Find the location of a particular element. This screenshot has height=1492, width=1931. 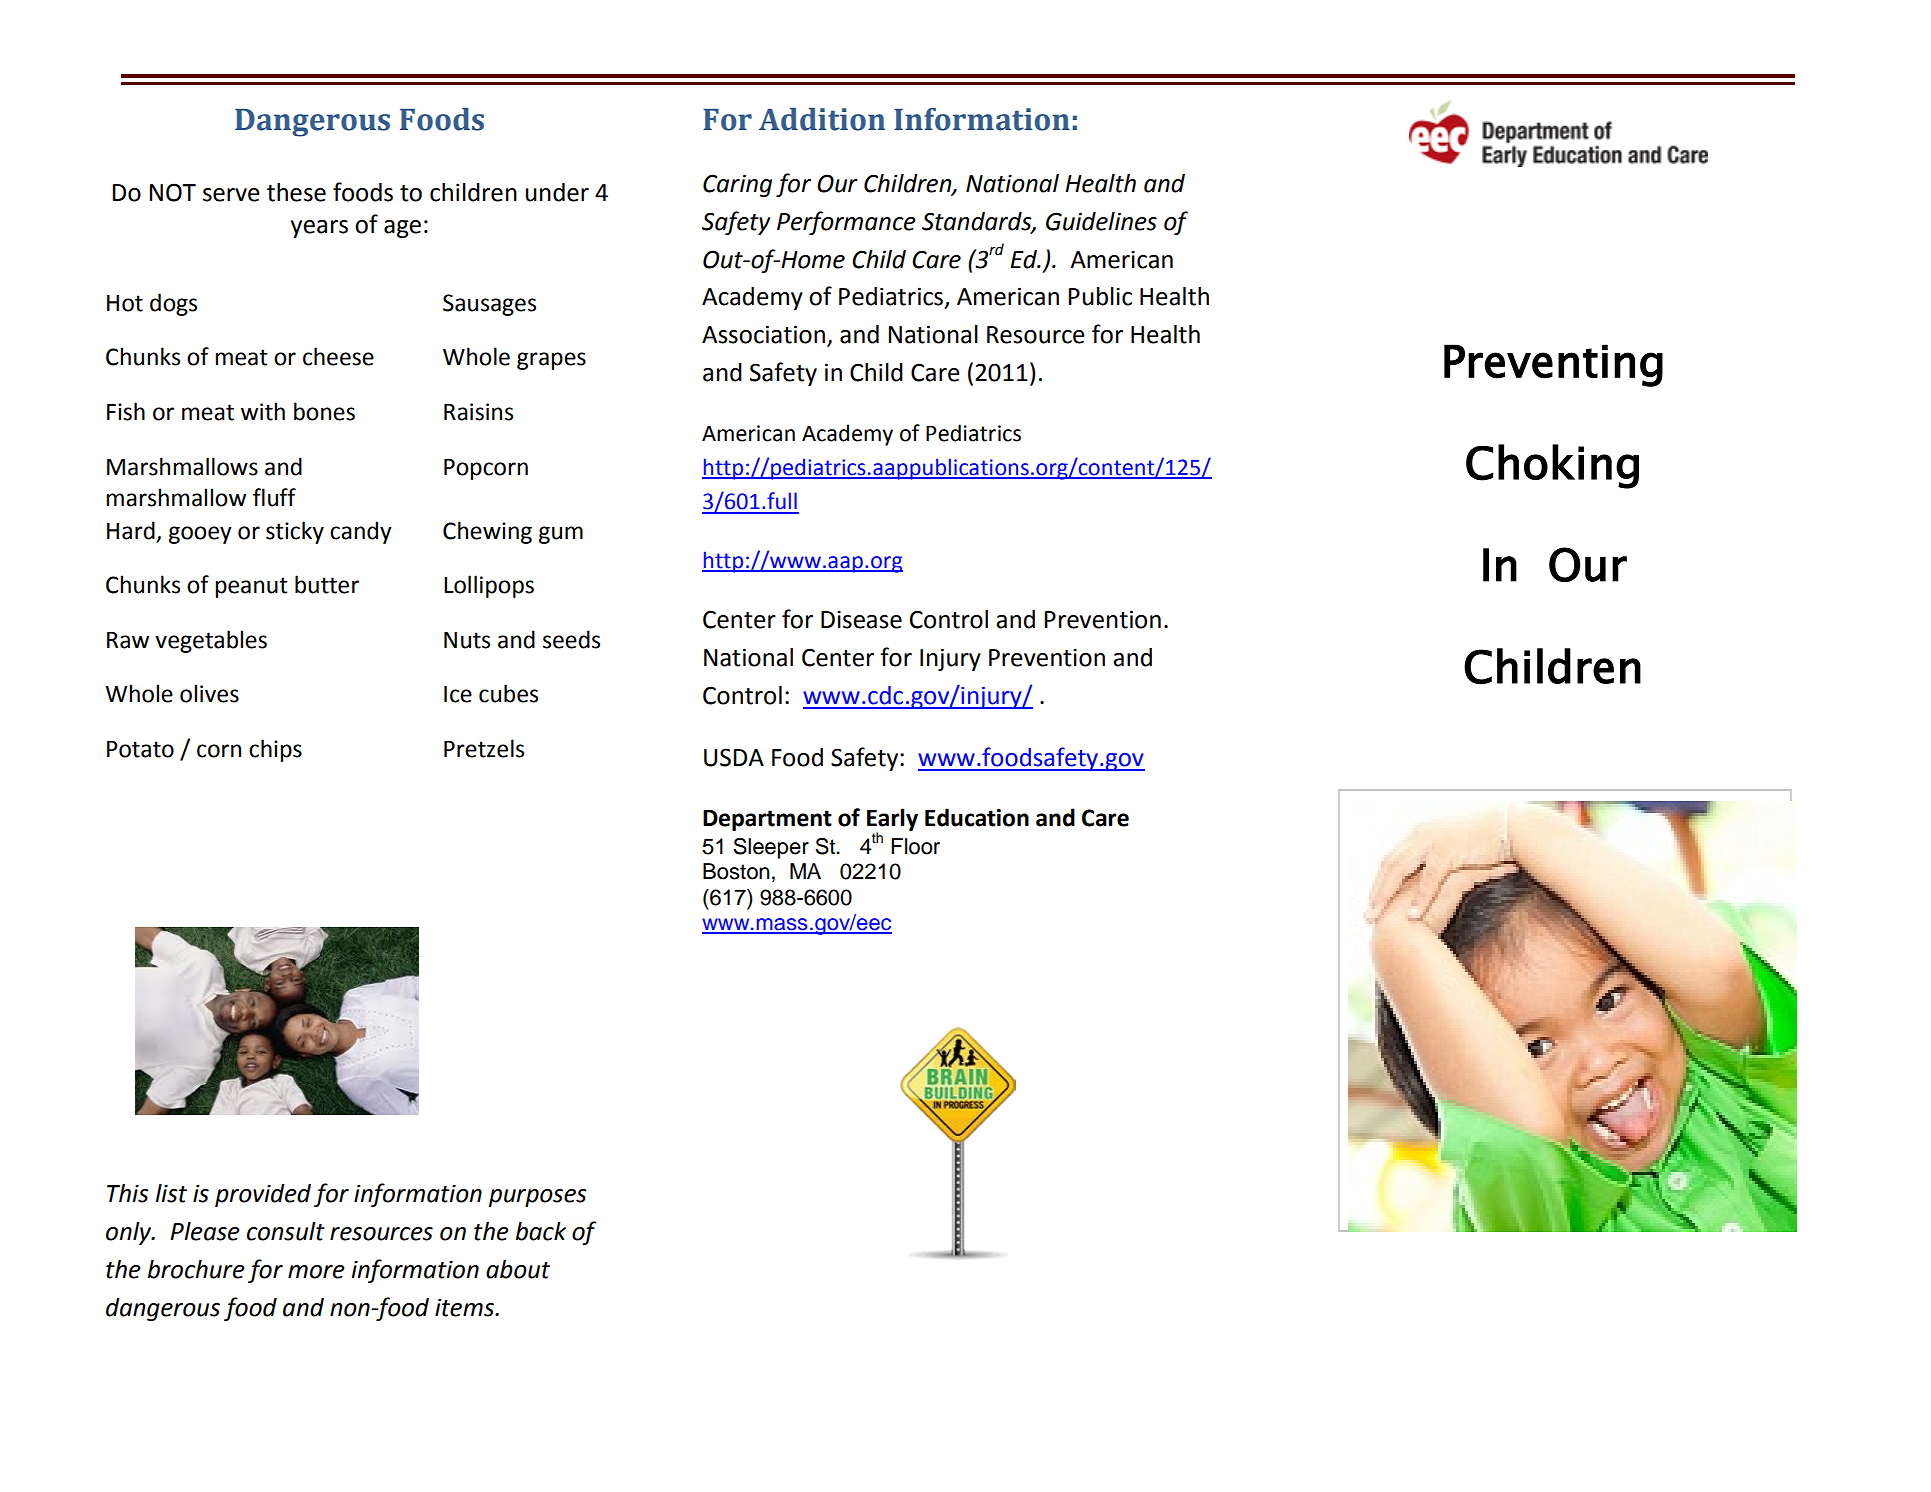

Addition is located at coordinates (822, 119).
